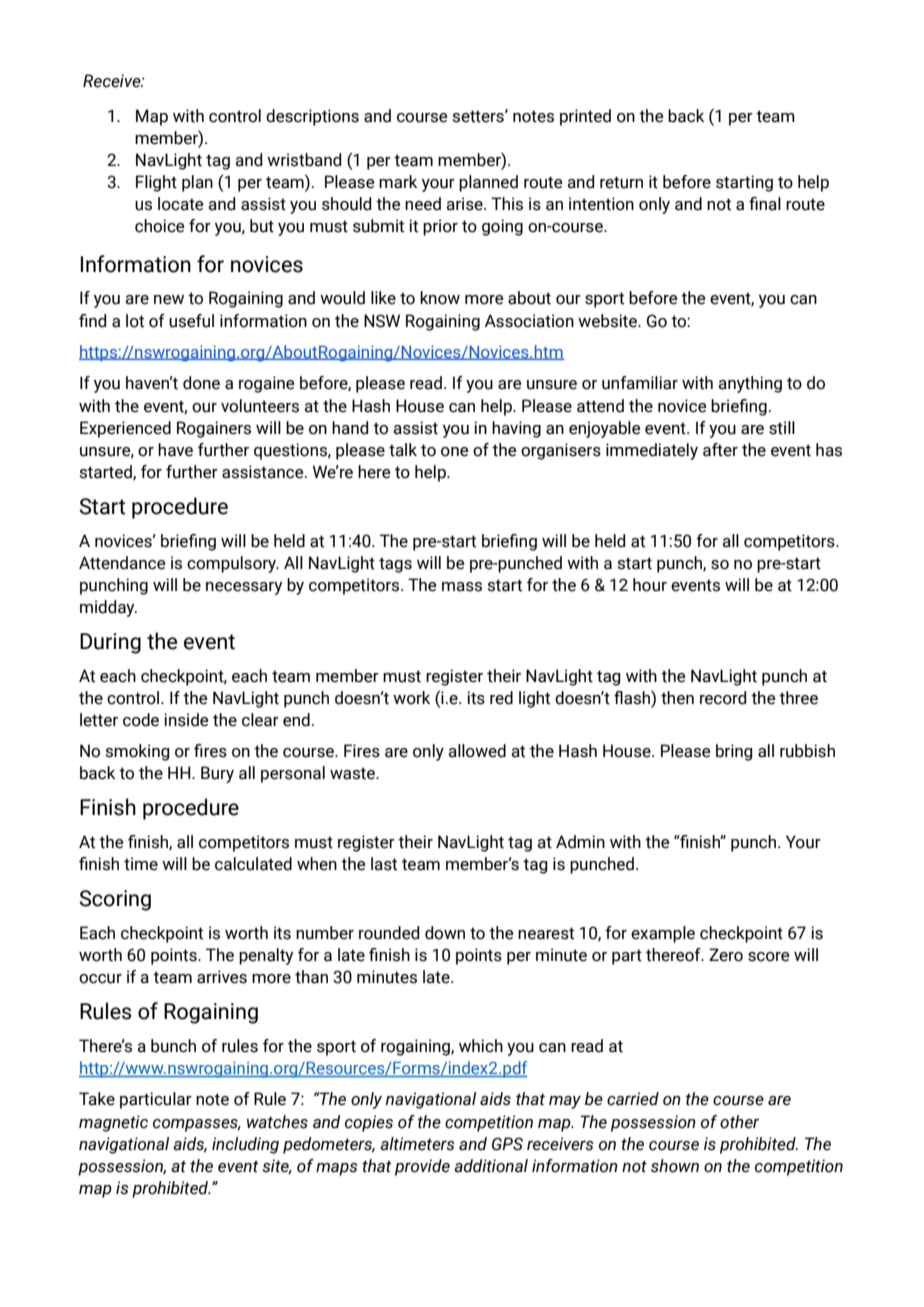 The width and height of the screenshot is (924, 1307). Describe the element at coordinates (765, 204) in the screenshot. I see `final` at that location.
